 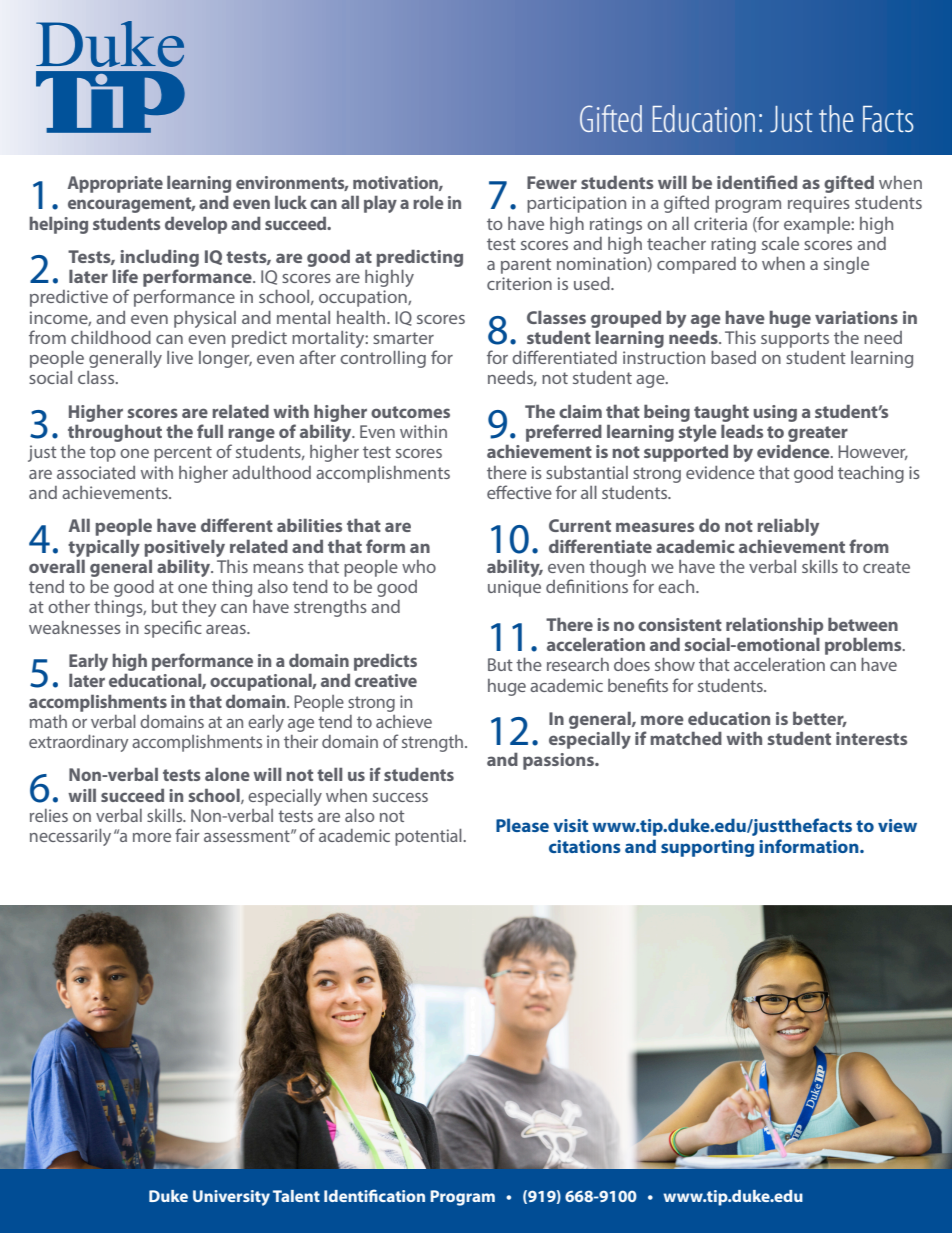 I want to click on throughout, so click(x=115, y=433).
